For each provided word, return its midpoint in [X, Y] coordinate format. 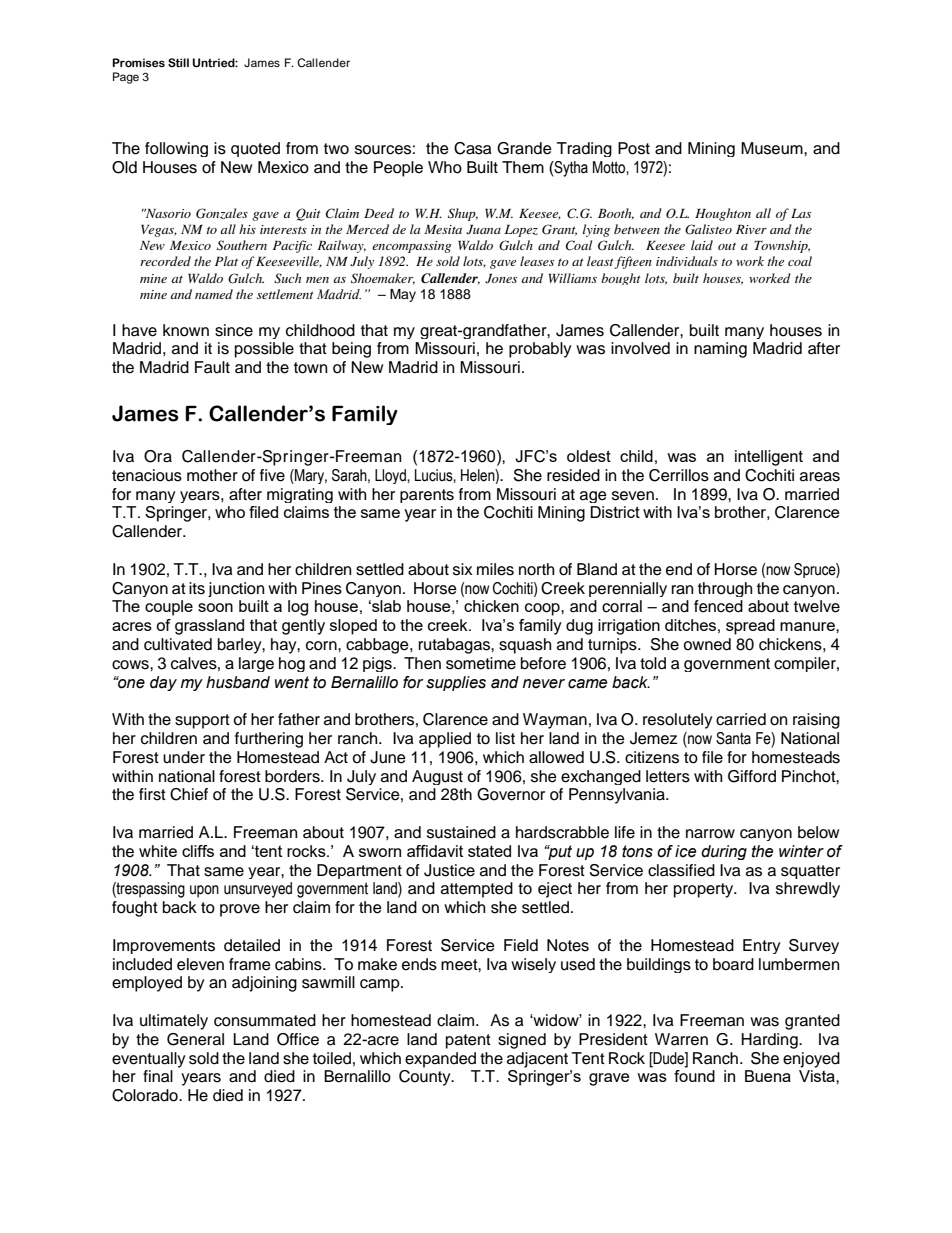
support [202, 721]
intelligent [769, 458]
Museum [773, 148]
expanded [440, 1060]
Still [178, 62]
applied [445, 740]
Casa [473, 148]
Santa [733, 738]
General [195, 1039]
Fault [212, 367]
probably [540, 350]
